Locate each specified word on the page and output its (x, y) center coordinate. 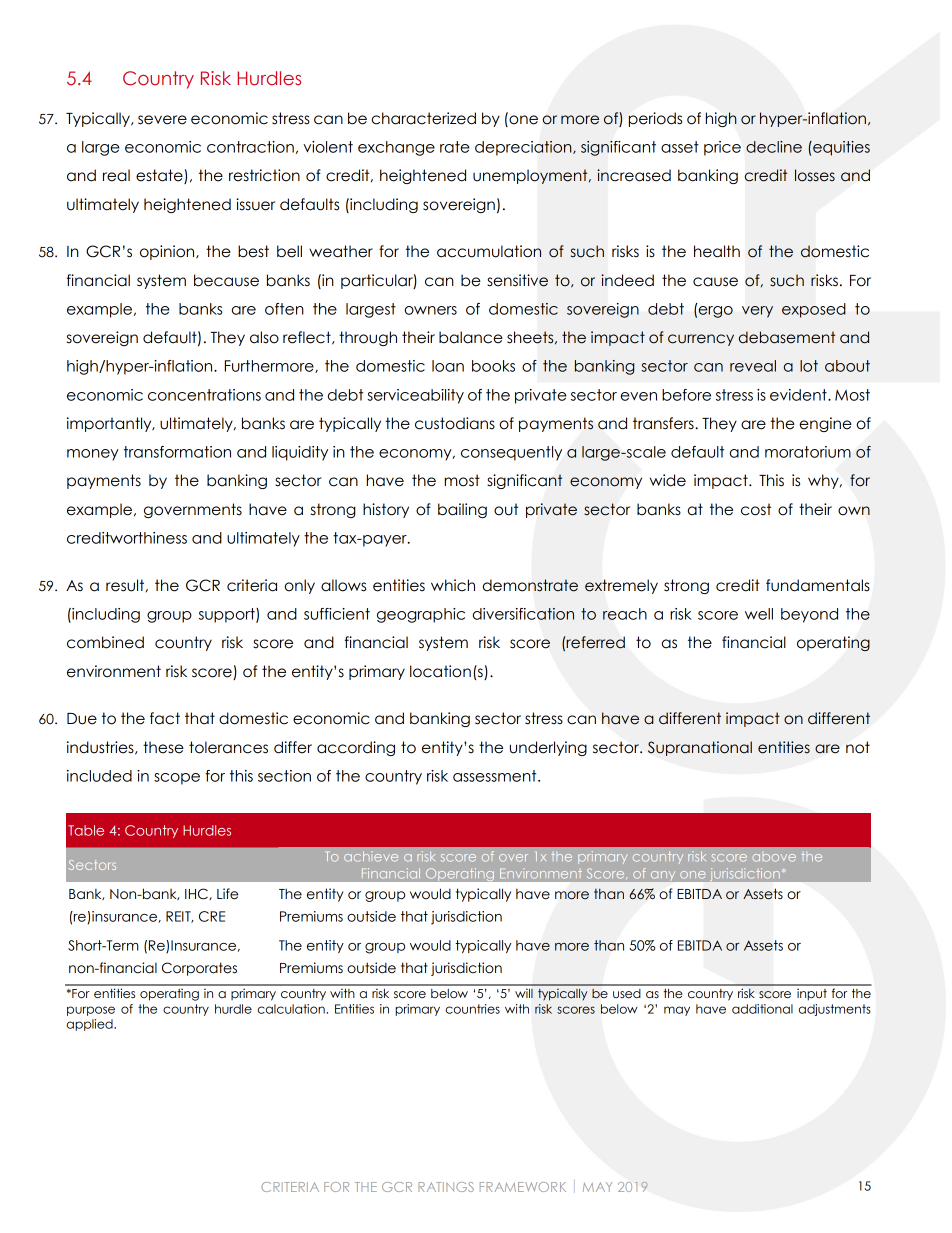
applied (91, 1025)
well (759, 614)
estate (160, 176)
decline (774, 147)
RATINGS (446, 1187)
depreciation (524, 148)
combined (105, 642)
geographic (421, 615)
